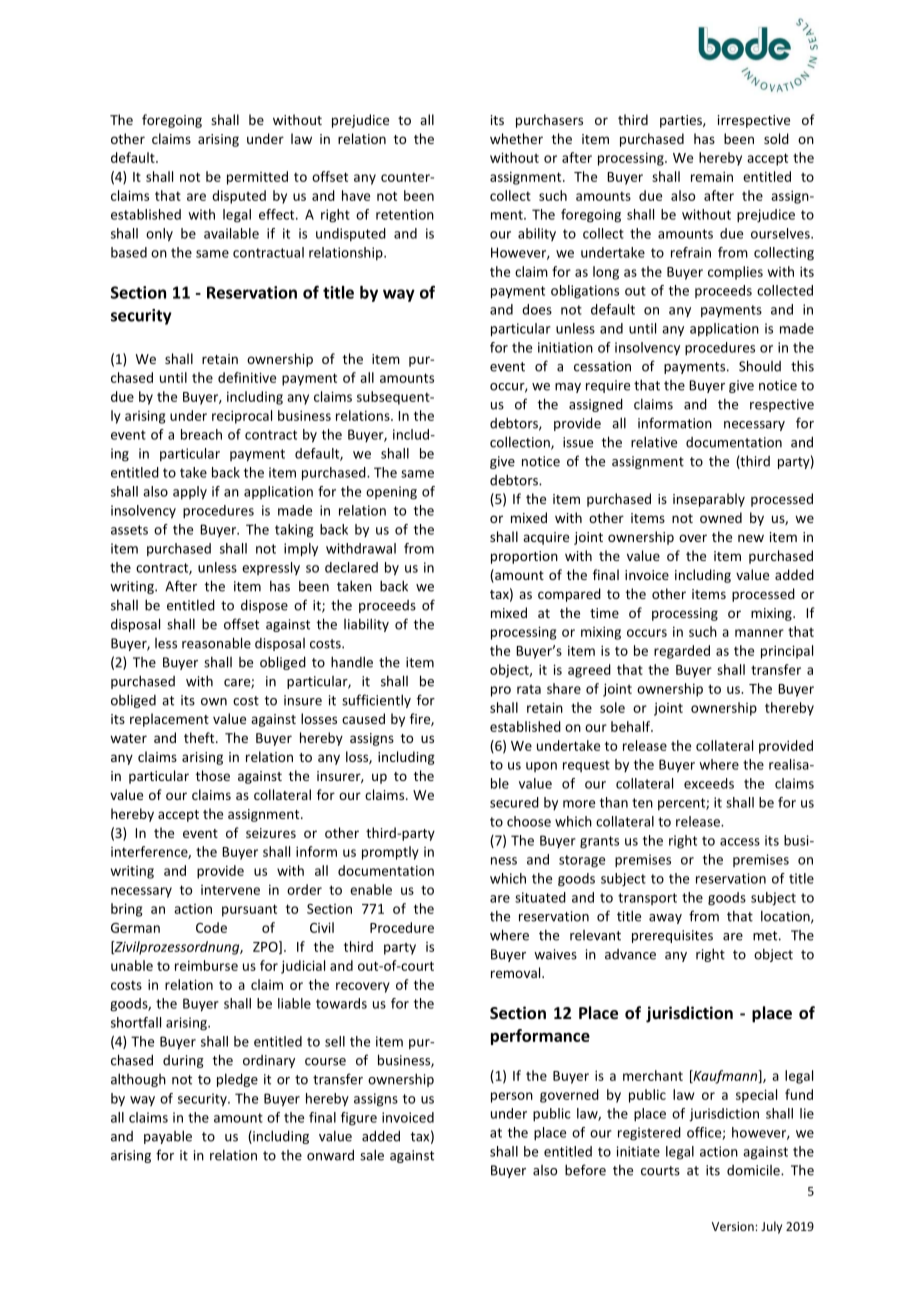  What do you see at coordinates (709, 783) in the screenshot?
I see `exceeds` at bounding box center [709, 783].
